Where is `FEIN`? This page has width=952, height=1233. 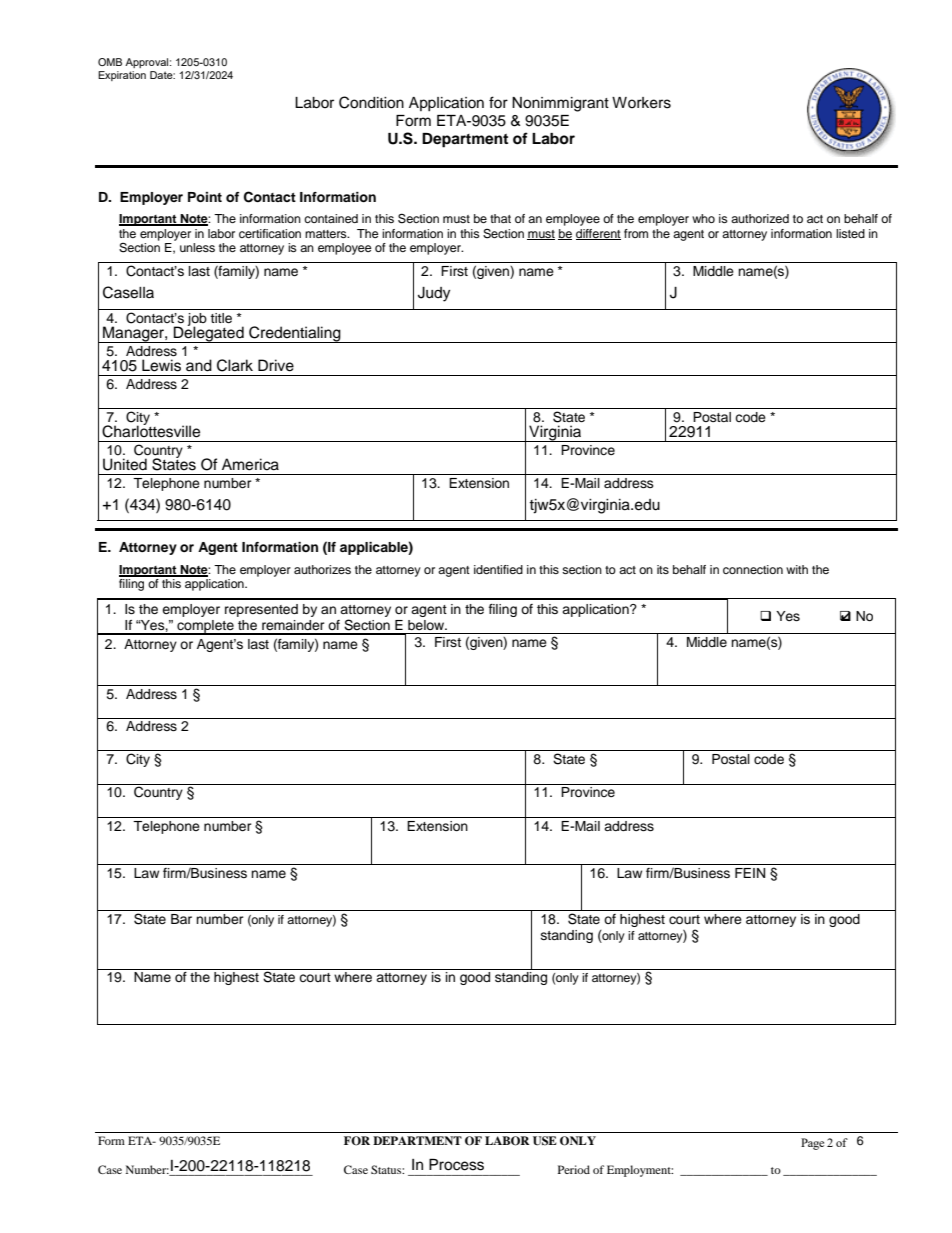 FEIN is located at coordinates (750, 873).
